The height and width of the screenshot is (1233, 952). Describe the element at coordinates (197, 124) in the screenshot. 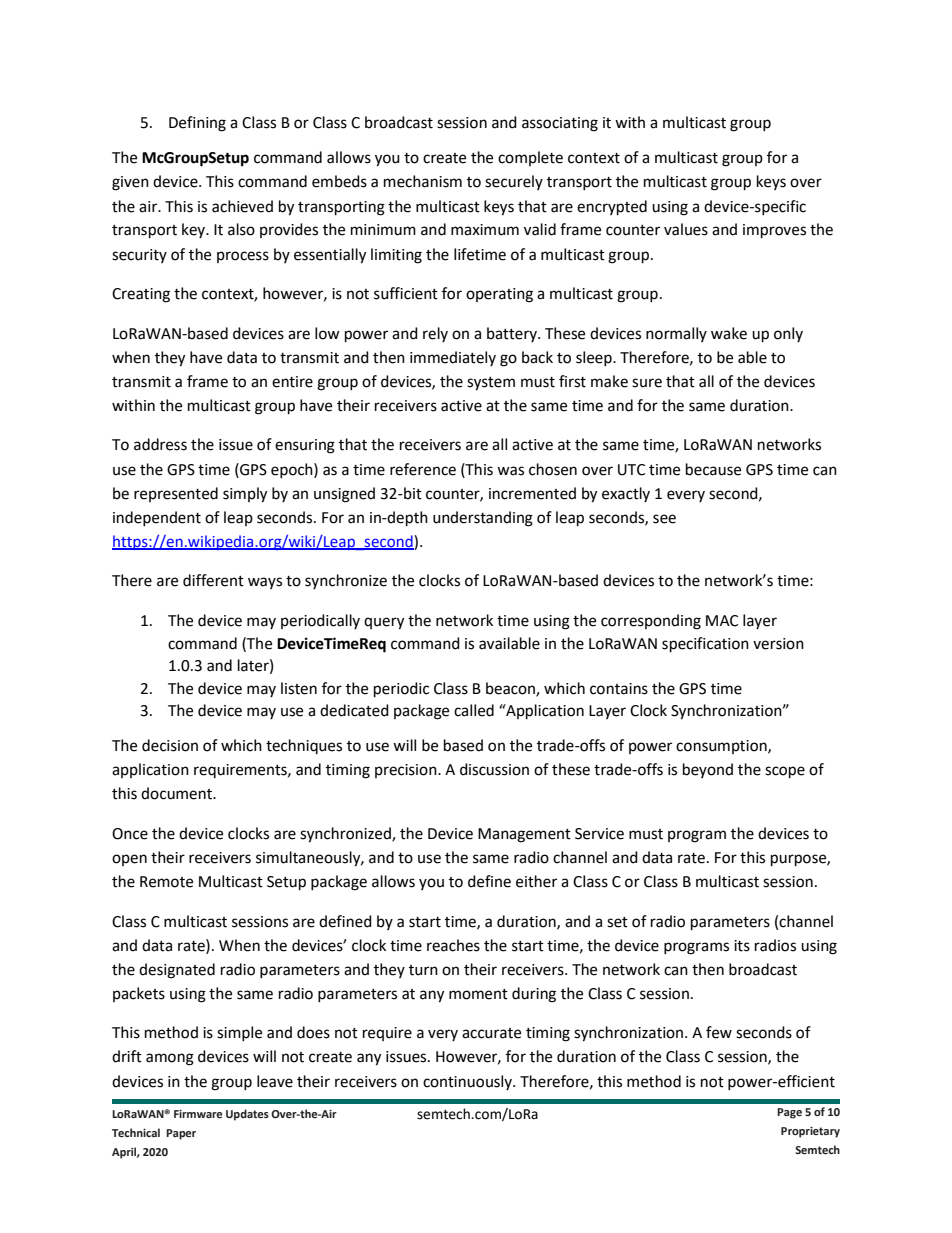

I see `Defining` at that location.
